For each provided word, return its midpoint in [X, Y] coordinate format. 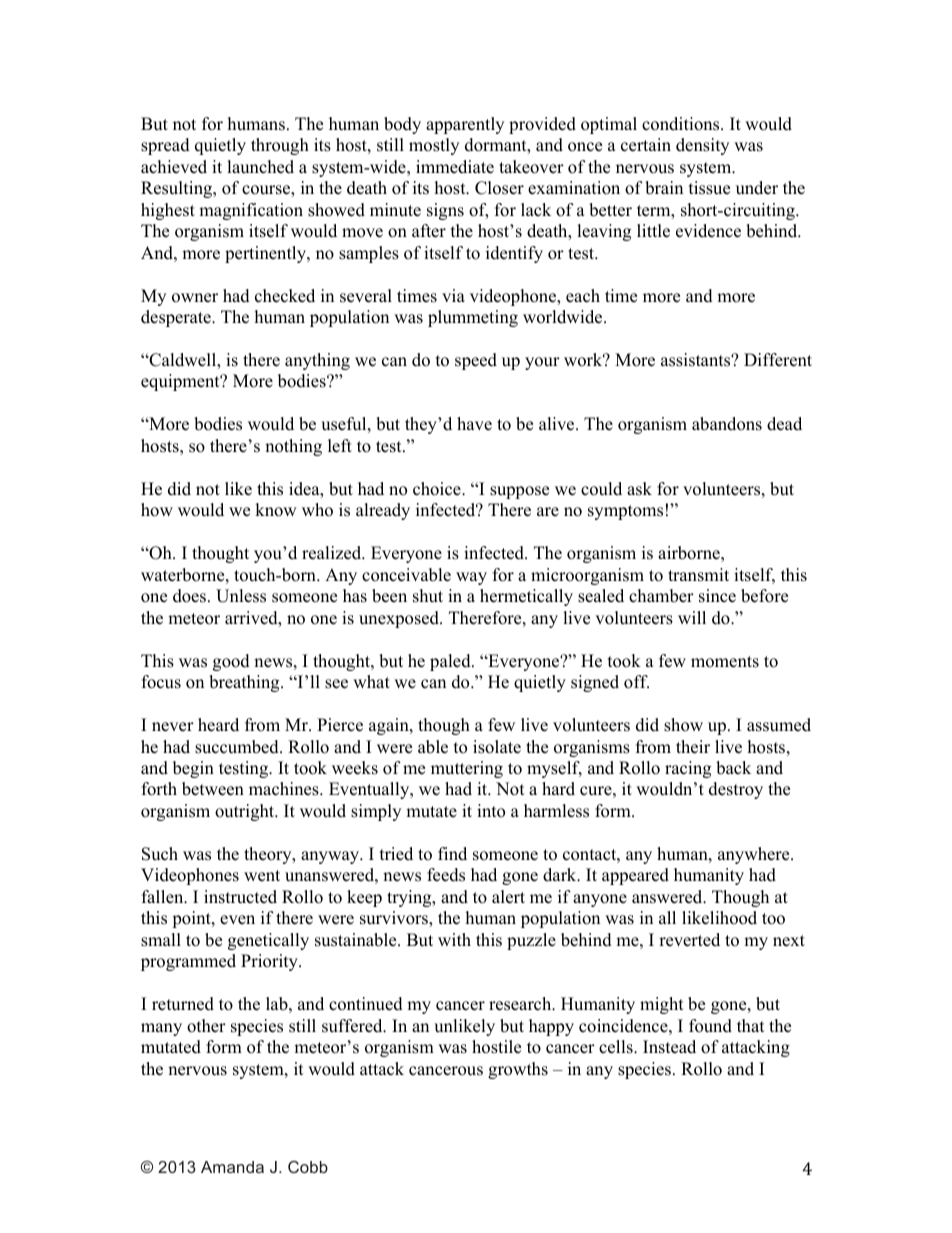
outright [246, 812]
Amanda [232, 1167]
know [276, 510]
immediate [455, 167]
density [702, 146]
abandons [727, 424]
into [491, 811]
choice [438, 489]
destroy [736, 790]
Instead [669, 1047]
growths [518, 1070]
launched [260, 167]
